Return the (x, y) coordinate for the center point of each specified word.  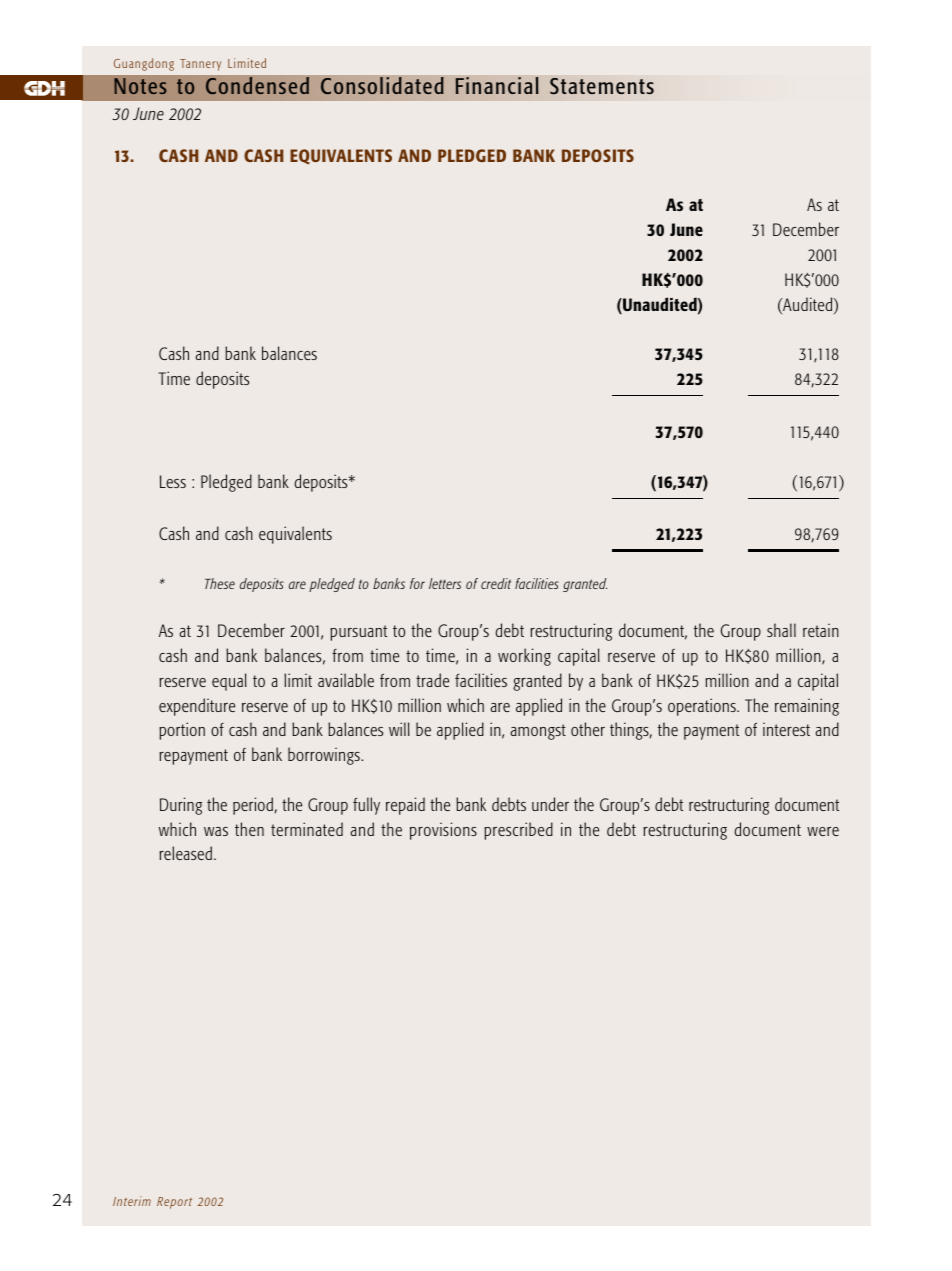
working (524, 657)
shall (781, 630)
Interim (132, 1201)
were (823, 831)
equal (229, 682)
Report (174, 1203)
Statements (602, 86)
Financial (497, 86)
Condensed (257, 85)
